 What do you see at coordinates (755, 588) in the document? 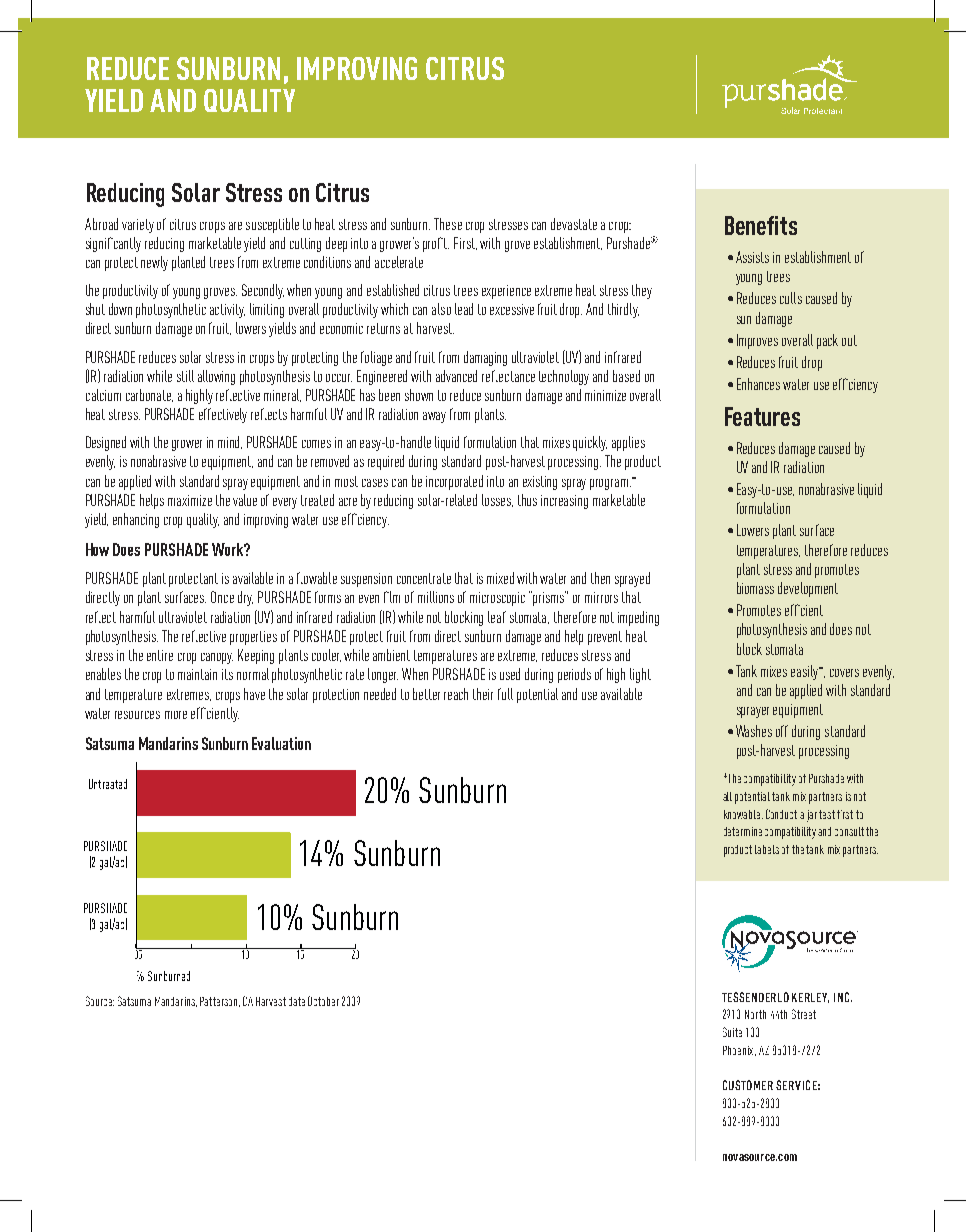
I see `biomass` at bounding box center [755, 588].
